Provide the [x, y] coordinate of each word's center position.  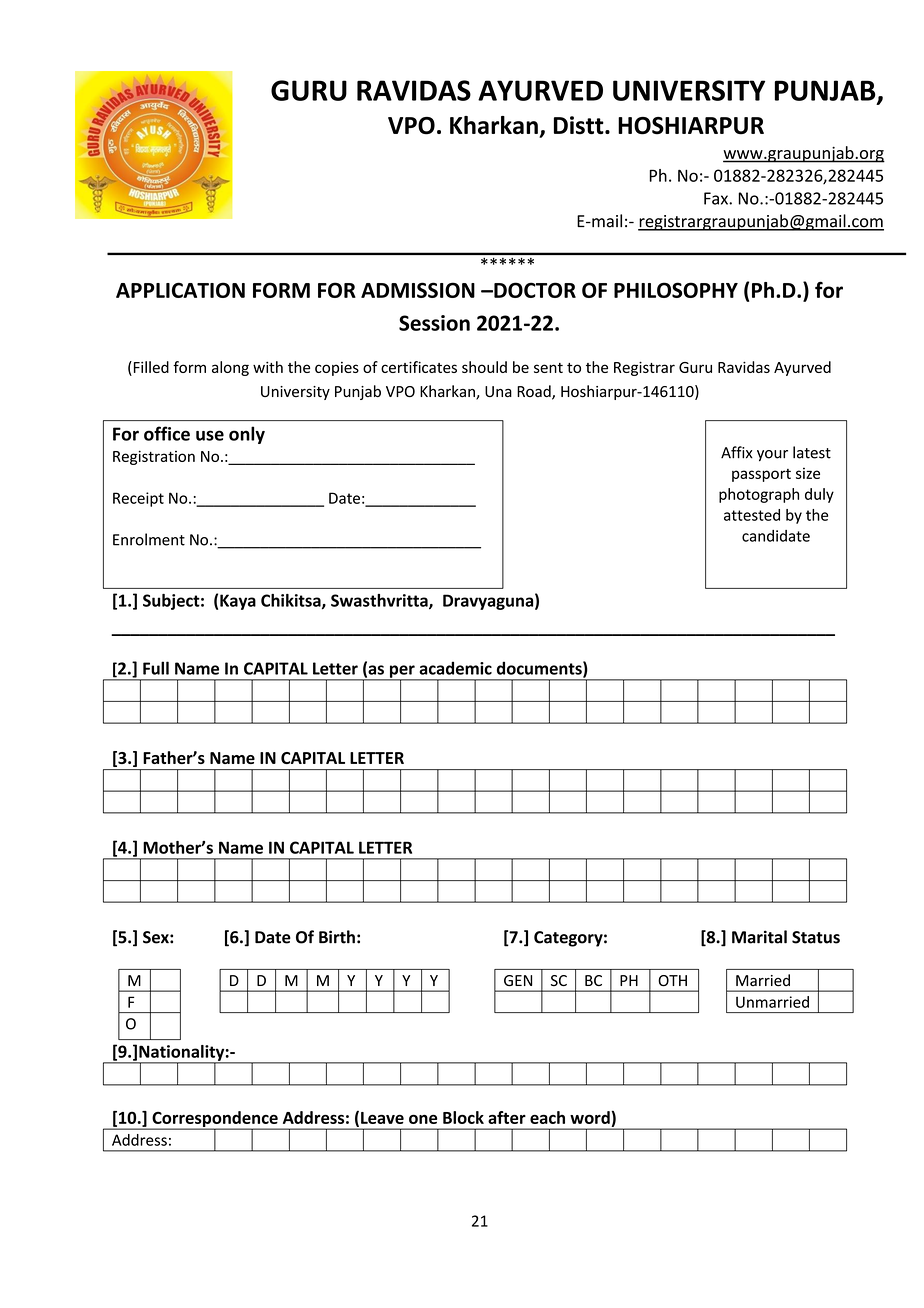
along [230, 368]
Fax [717, 198]
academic [455, 668]
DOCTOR [534, 290]
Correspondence [215, 1120]
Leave [382, 1118]
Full [156, 668]
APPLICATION [180, 290]
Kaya [238, 602]
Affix [737, 452]
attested [752, 515]
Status [816, 937]
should [484, 367]
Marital [759, 937]
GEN [518, 980]
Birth [337, 937]
